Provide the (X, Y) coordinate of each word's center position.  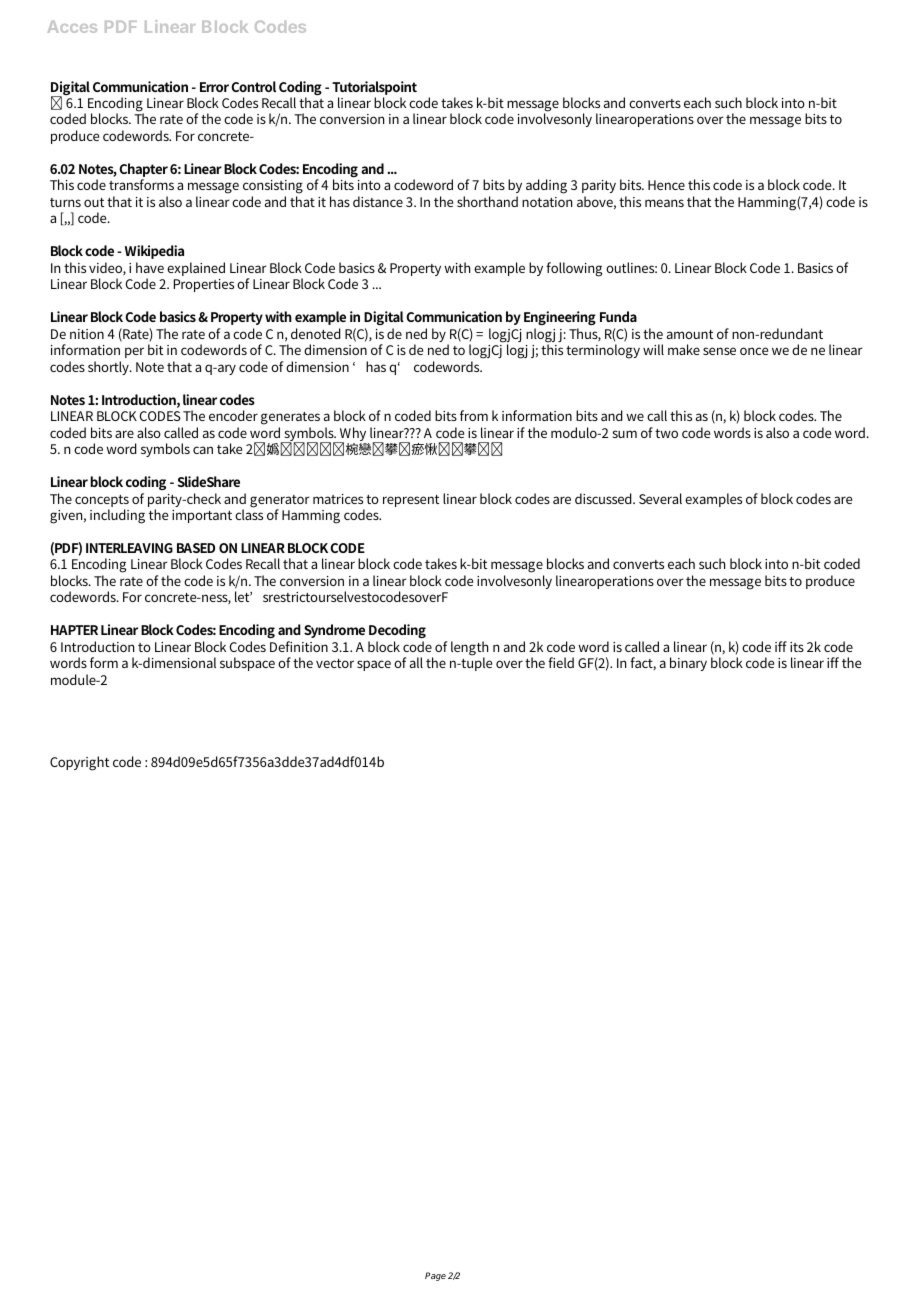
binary (688, 664)
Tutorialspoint (374, 88)
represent (411, 501)
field (561, 662)
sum (625, 434)
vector (335, 663)
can (203, 450)
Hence (666, 185)
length (469, 649)
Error (214, 87)
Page (435, 1276)
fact (643, 663)
